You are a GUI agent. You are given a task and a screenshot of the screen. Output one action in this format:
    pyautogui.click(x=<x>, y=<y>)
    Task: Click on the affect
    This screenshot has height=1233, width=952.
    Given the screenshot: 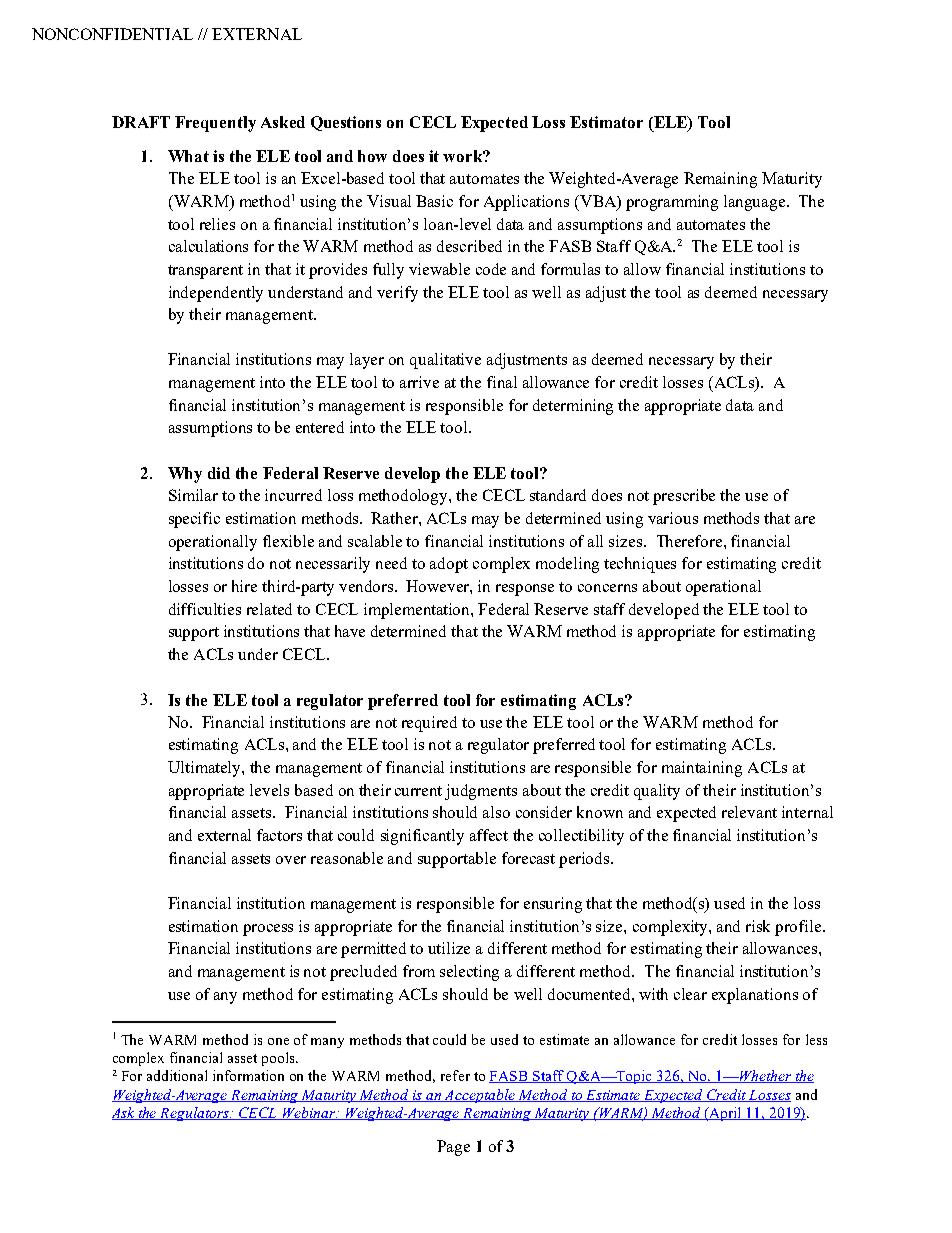 What is the action you would take?
    pyautogui.click(x=489, y=835)
